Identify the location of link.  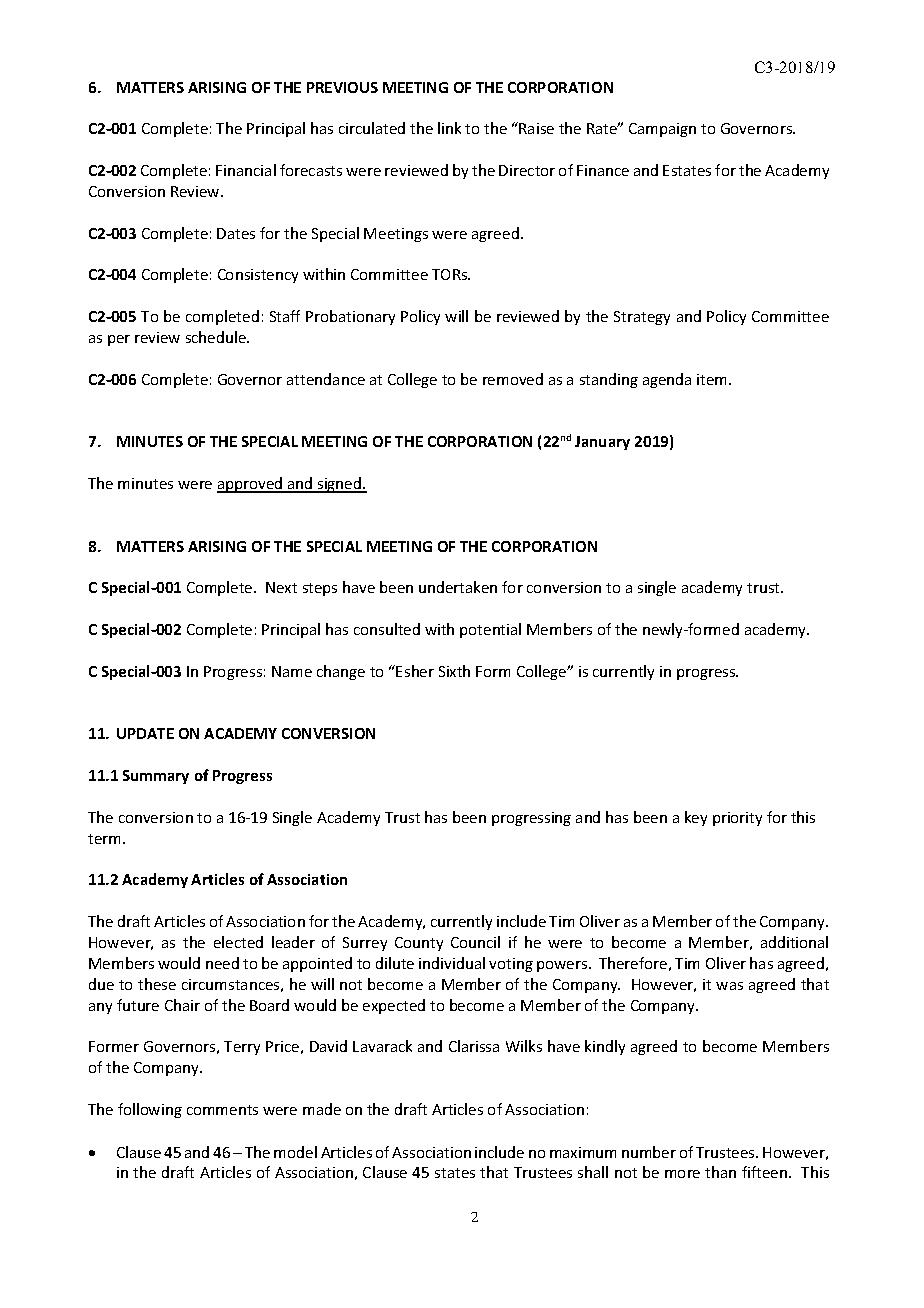
(449, 128).
